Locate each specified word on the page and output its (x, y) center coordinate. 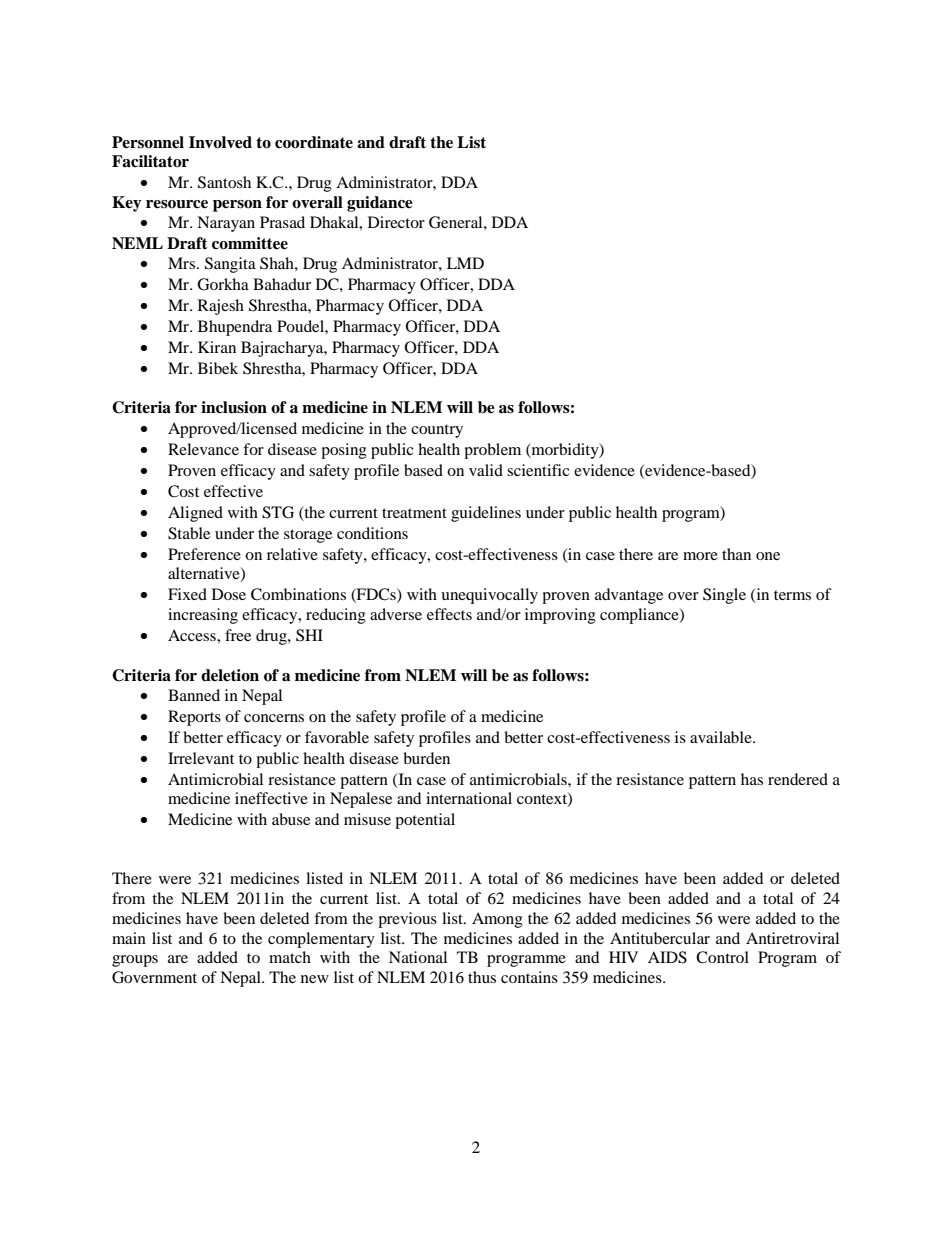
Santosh (224, 182)
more (700, 556)
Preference (204, 554)
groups (135, 961)
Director (396, 222)
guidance (380, 204)
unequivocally (489, 596)
